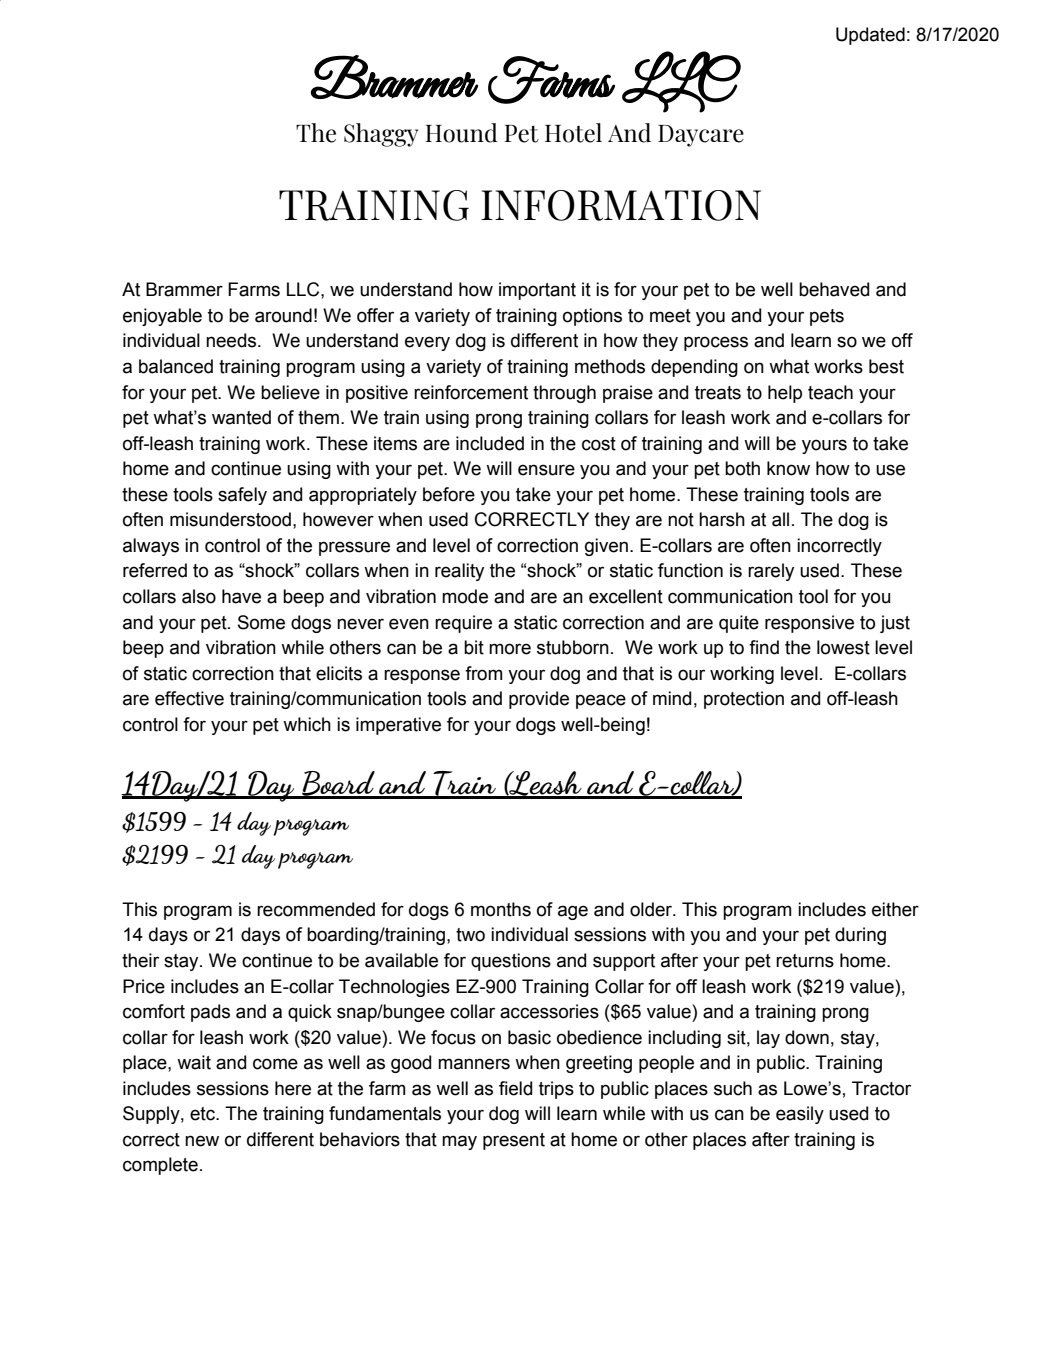 Image resolution: width=1042 pixels, height=1349 pixels. I want to click on Updated, so click(870, 36).
